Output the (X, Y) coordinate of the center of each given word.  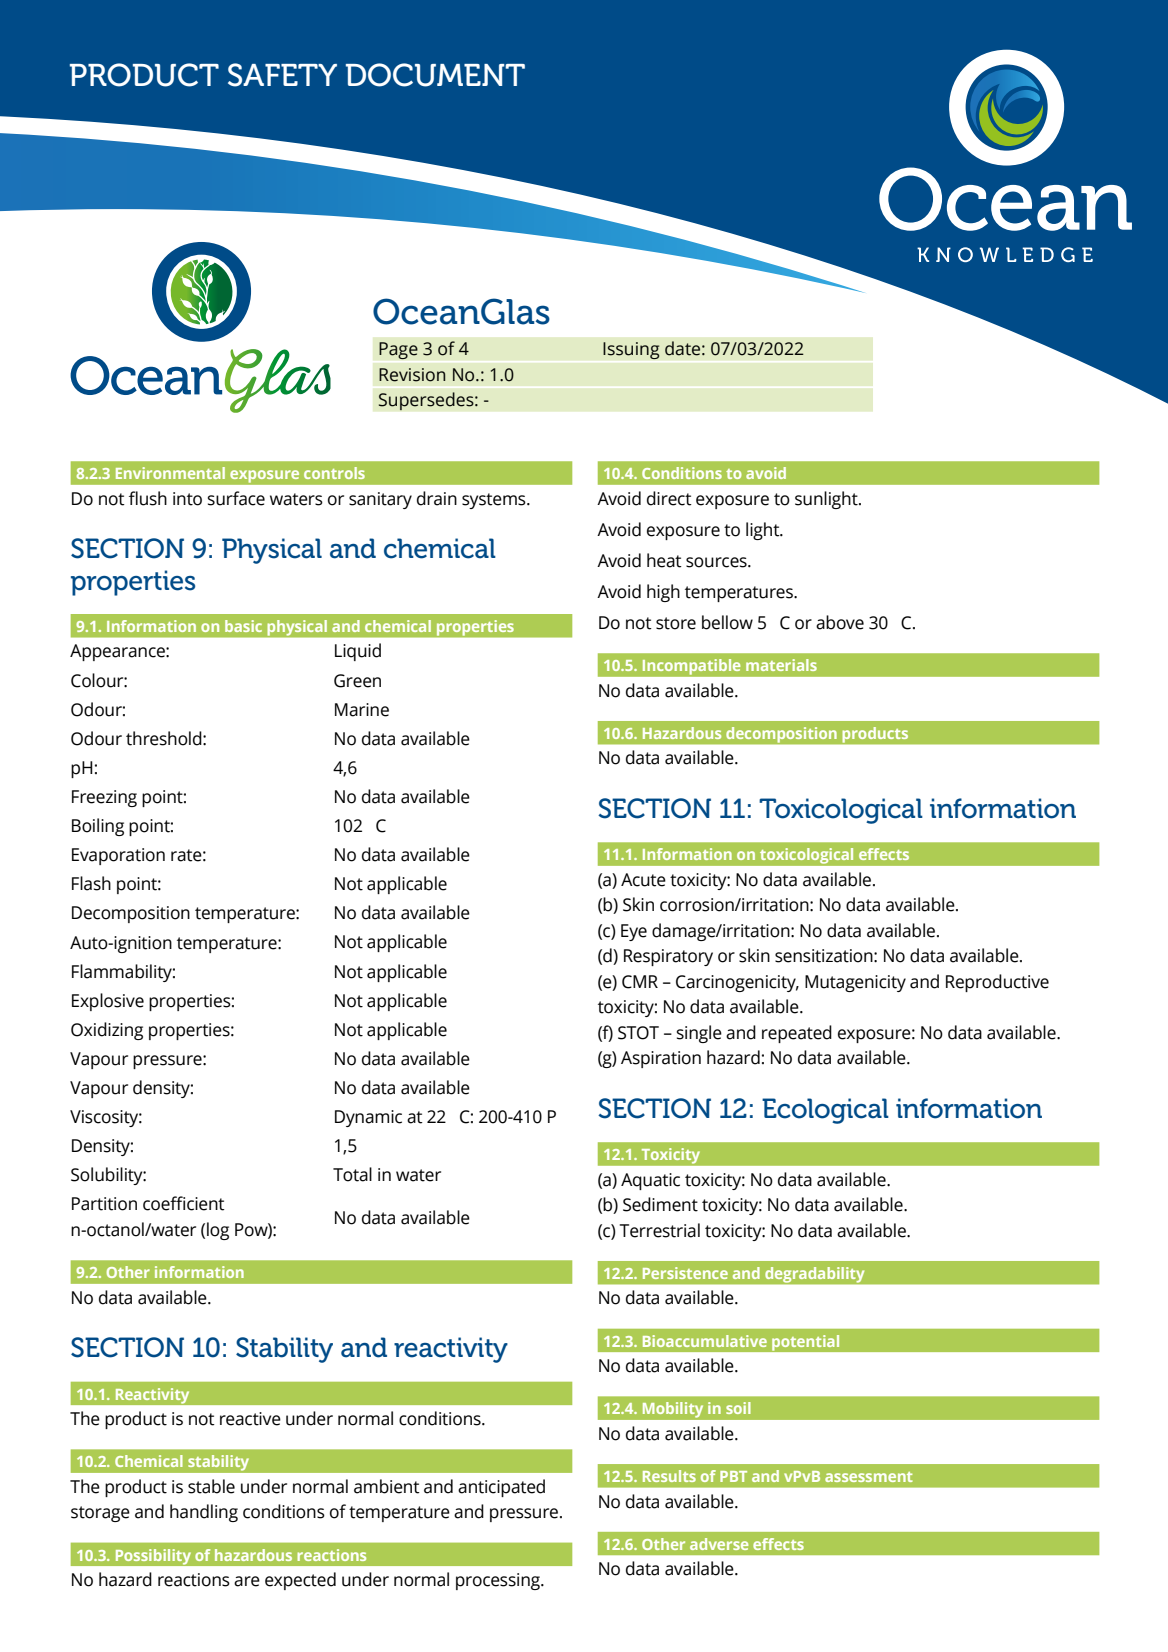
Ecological (825, 1111)
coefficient (184, 1203)
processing (499, 1581)
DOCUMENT (435, 75)
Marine (362, 710)
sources (717, 562)
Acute (643, 880)
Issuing (631, 350)
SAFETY (282, 75)
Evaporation (118, 856)
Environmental (170, 473)
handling (204, 1513)
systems (495, 501)
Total (352, 1174)
